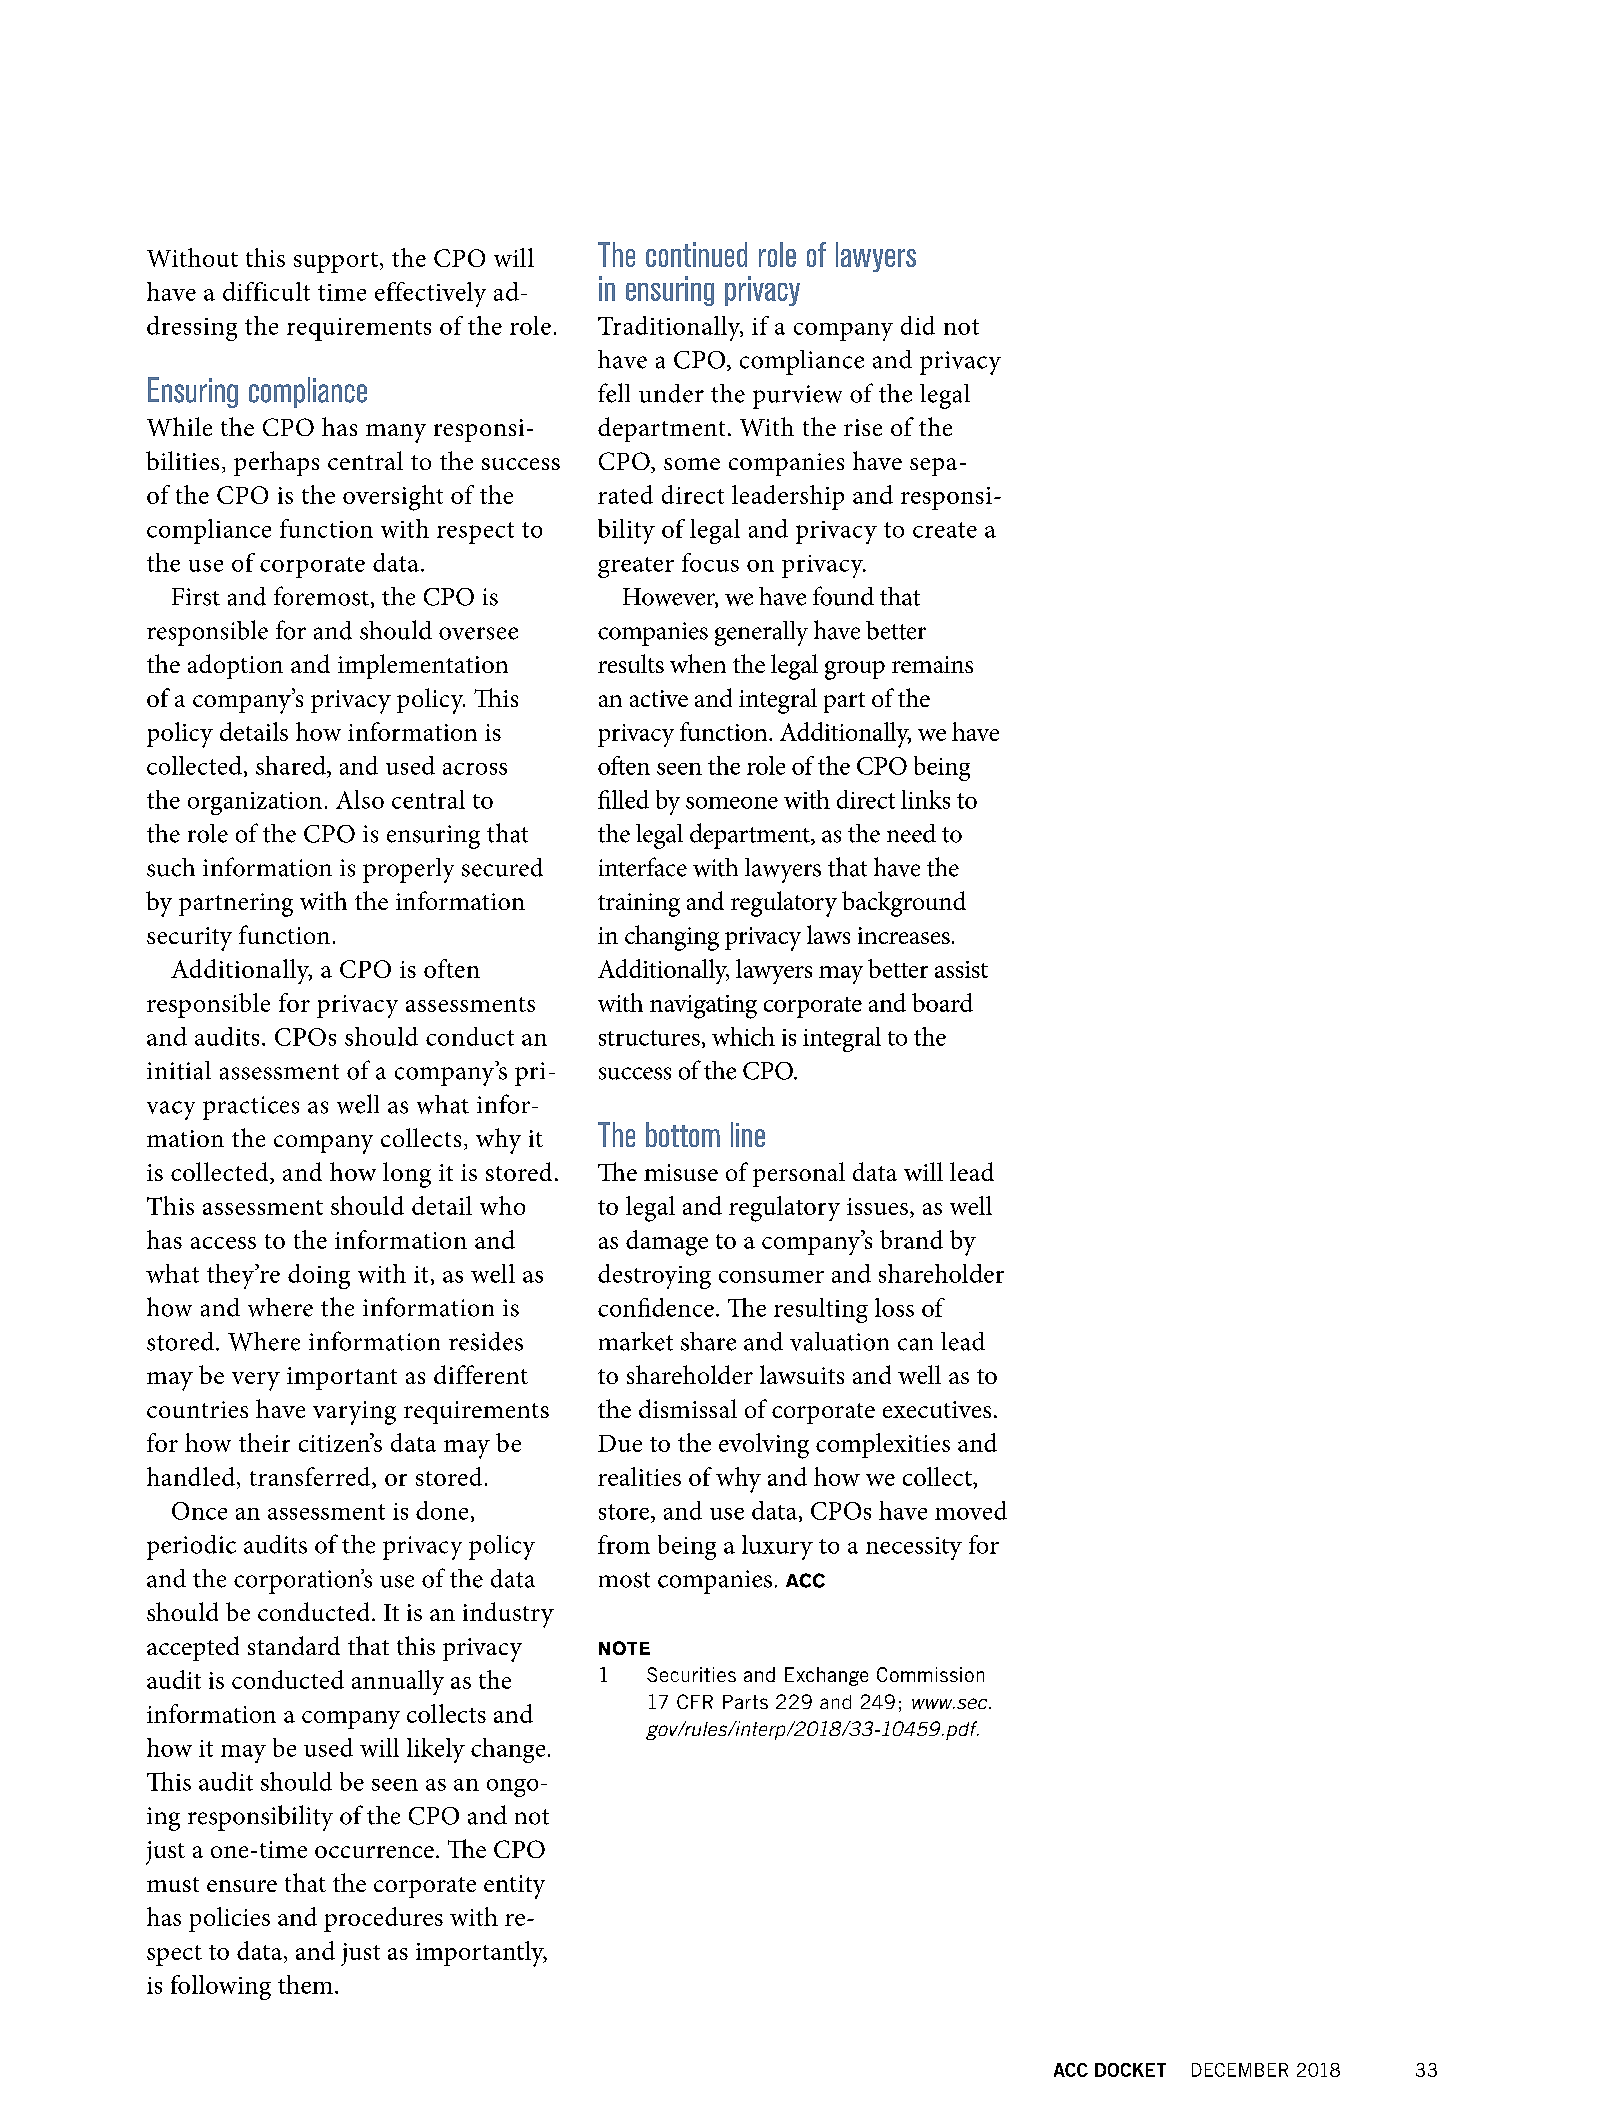  Describe the element at coordinates (911, 1239) in the image. I see `brand` at that location.
